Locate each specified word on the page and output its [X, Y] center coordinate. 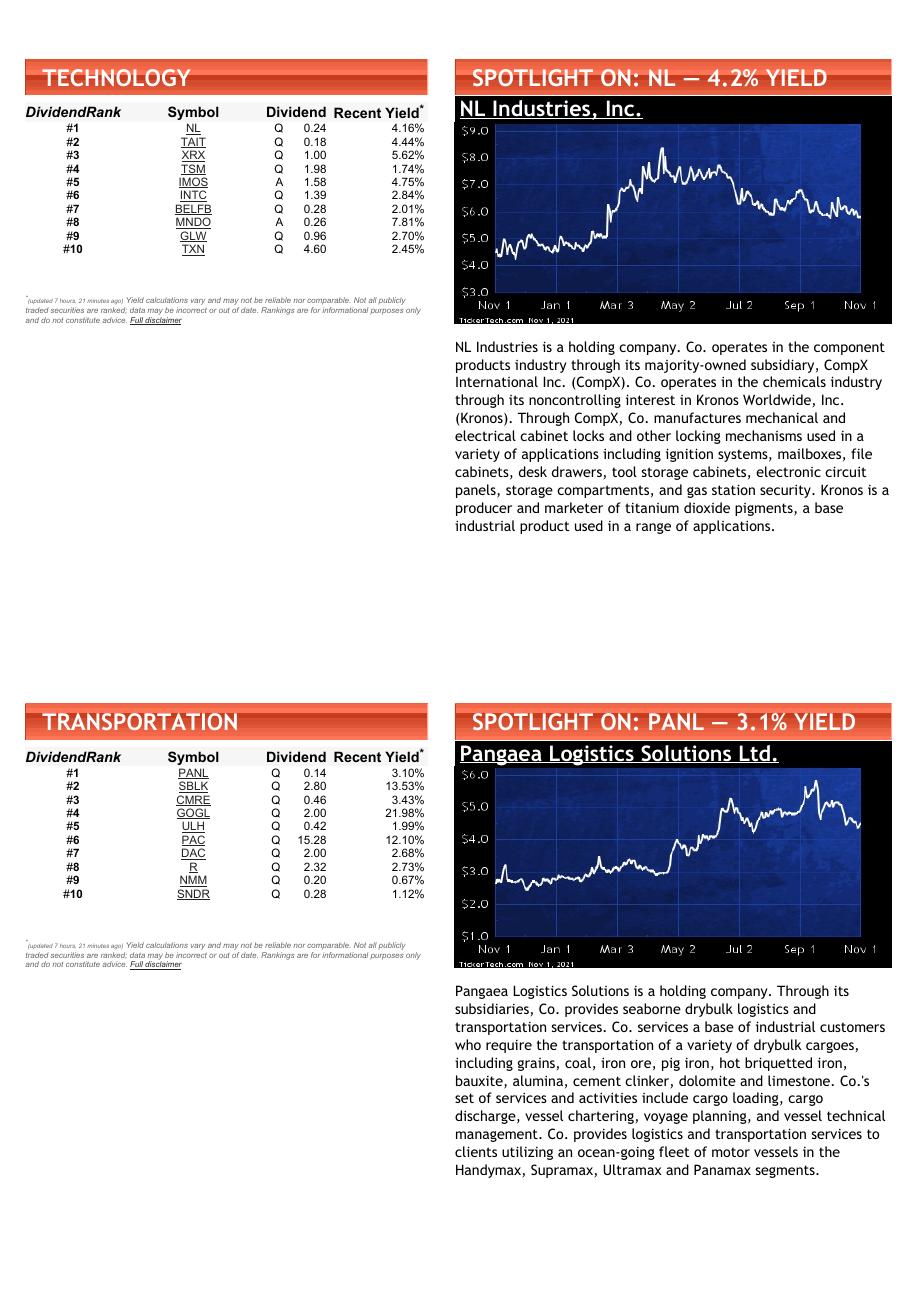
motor [731, 1152]
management [498, 1135]
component [849, 348]
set [464, 1098]
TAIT [193, 142]
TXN [193, 250]
